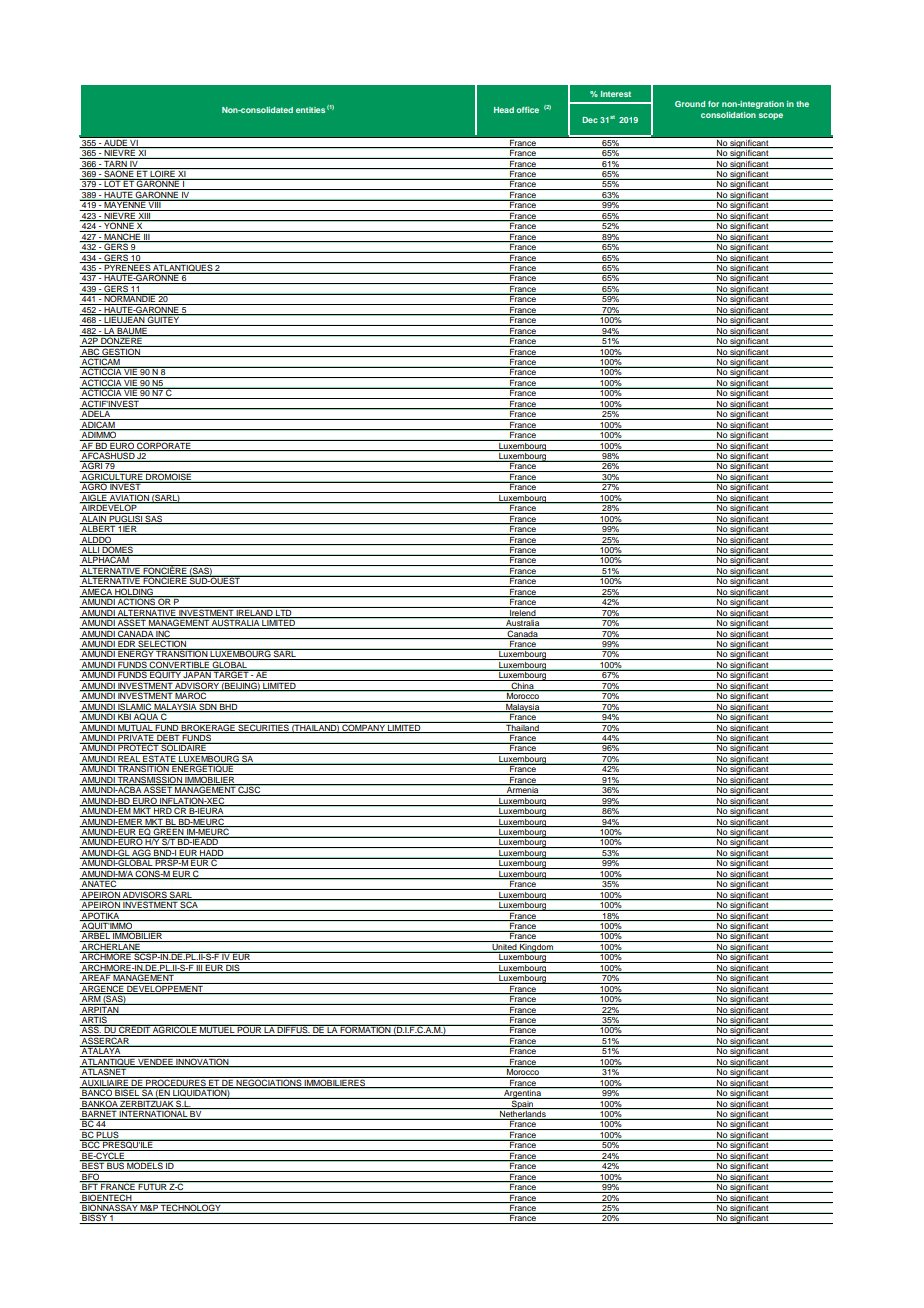 The width and height of the document is (924, 1308). I want to click on entities, so click(310, 110).
